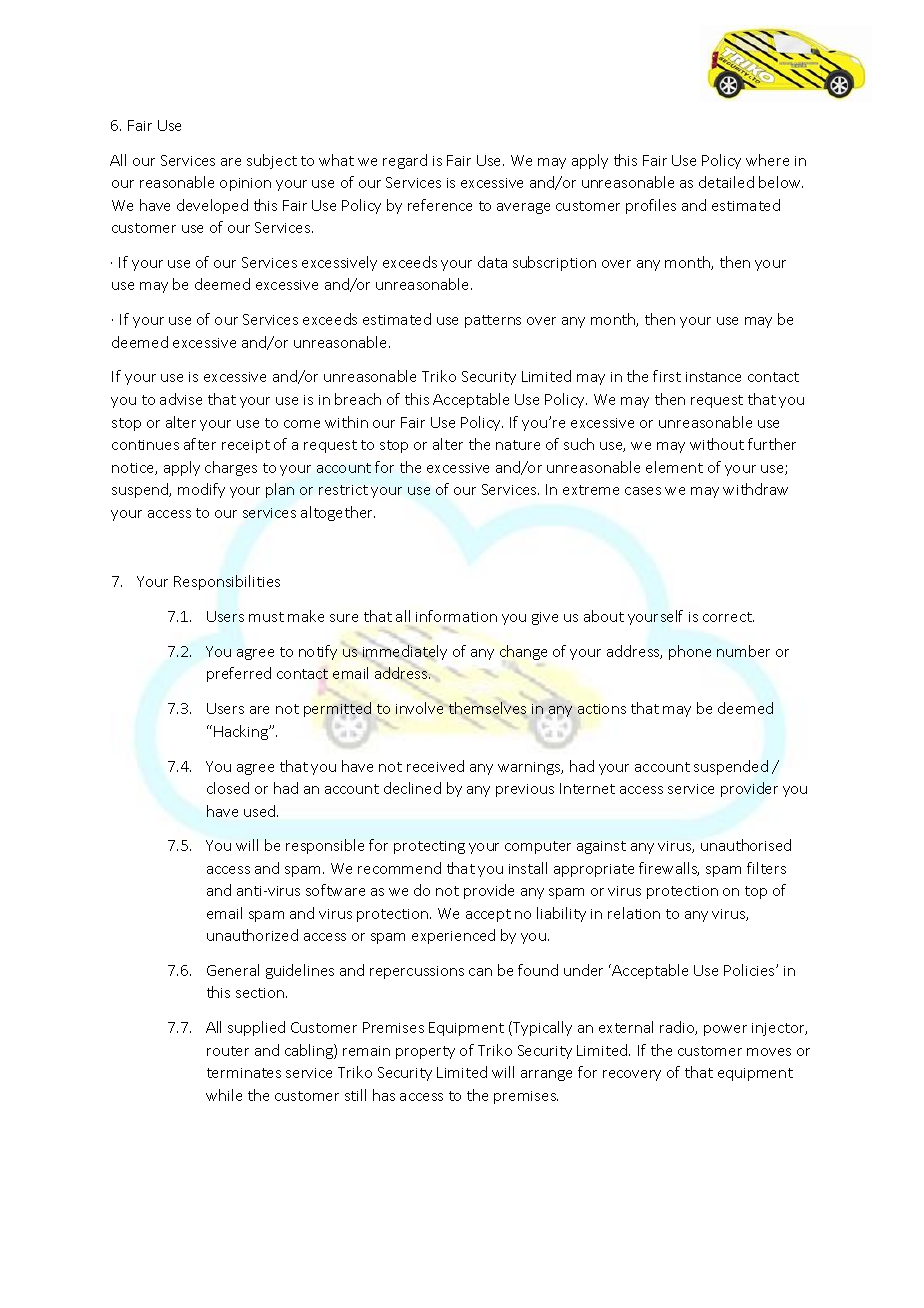 The image size is (924, 1308). Describe the element at coordinates (245, 184) in the document. I see `opinion` at that location.
